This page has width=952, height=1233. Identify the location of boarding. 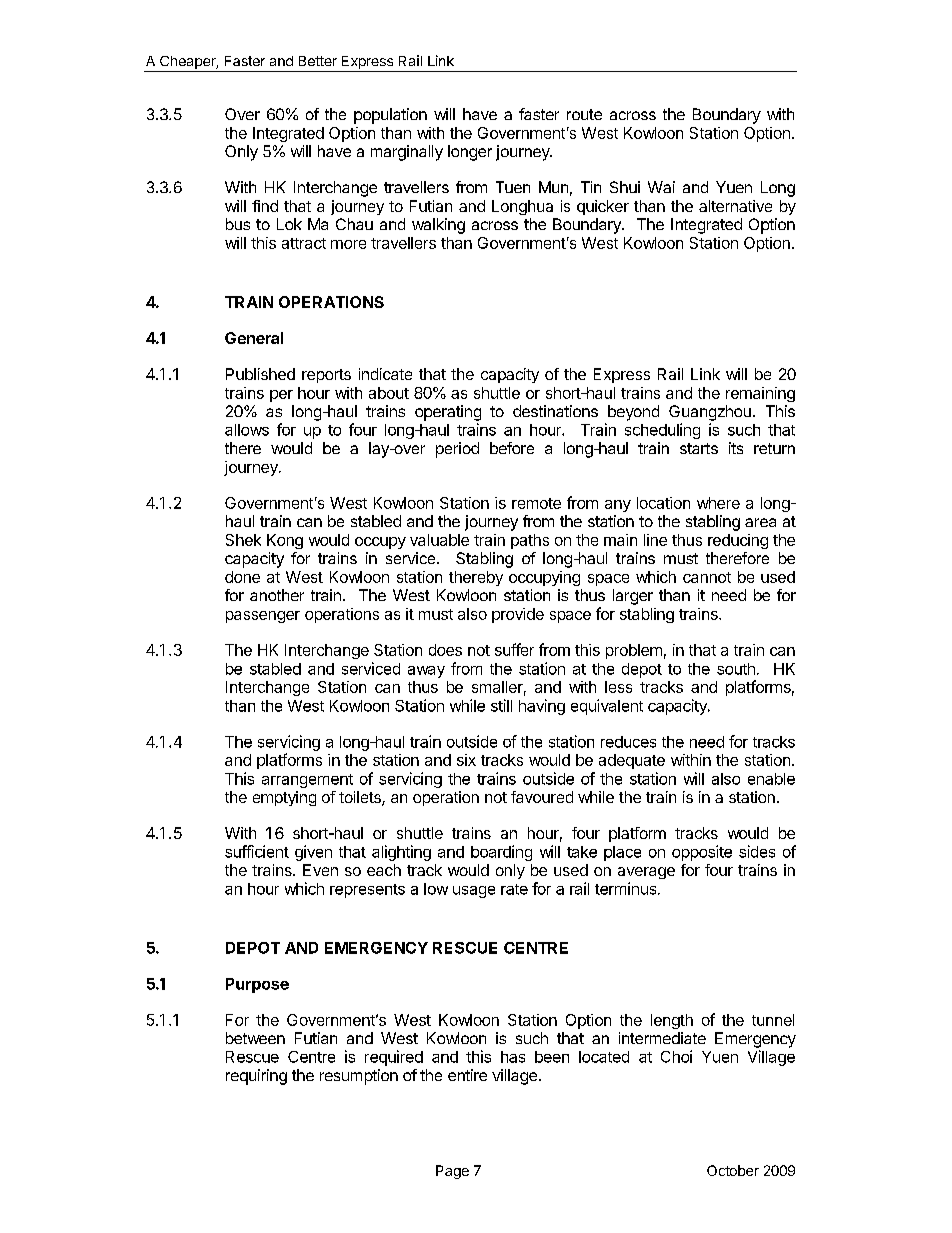
(501, 853).
